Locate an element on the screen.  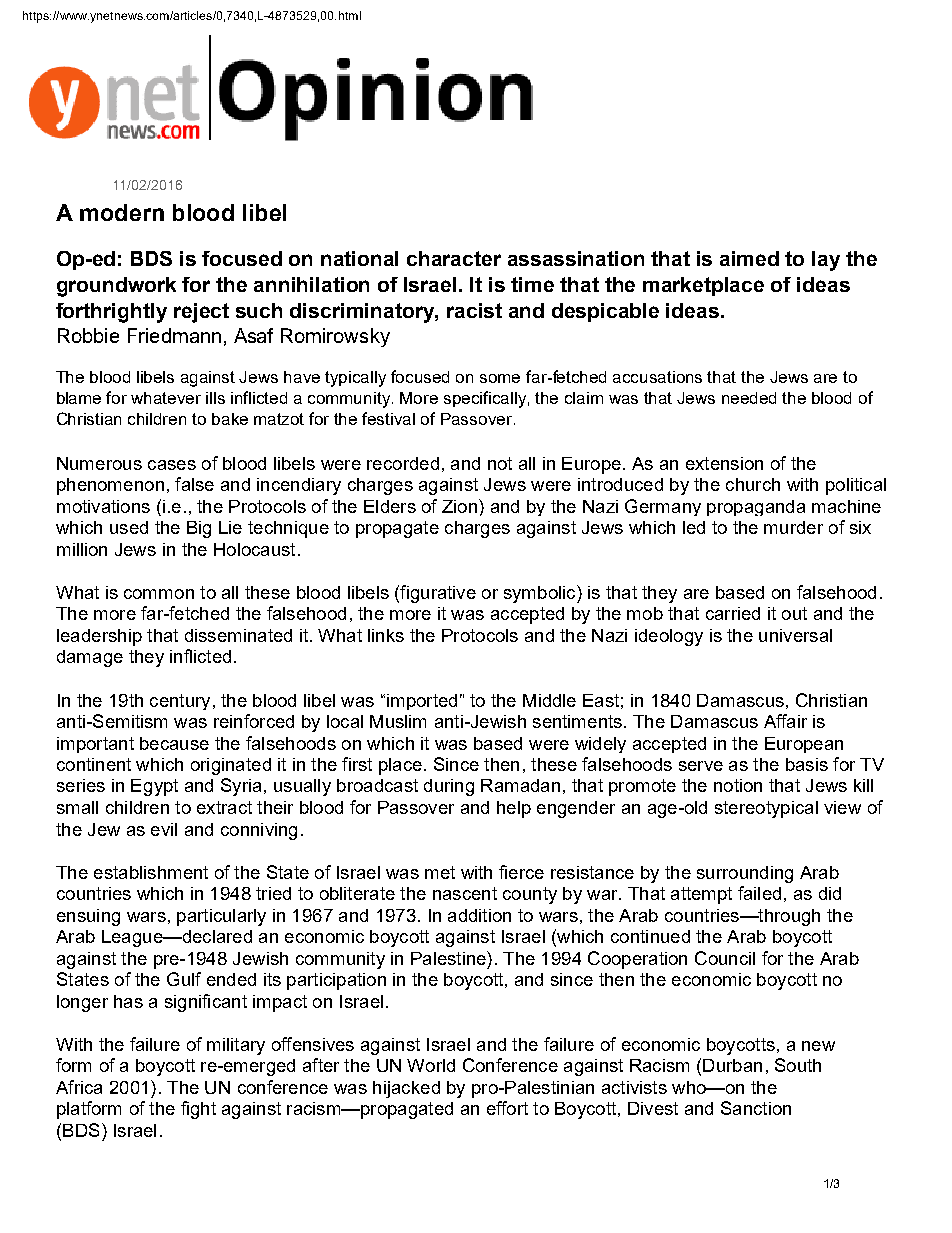
Egypt is located at coordinates (154, 787).
